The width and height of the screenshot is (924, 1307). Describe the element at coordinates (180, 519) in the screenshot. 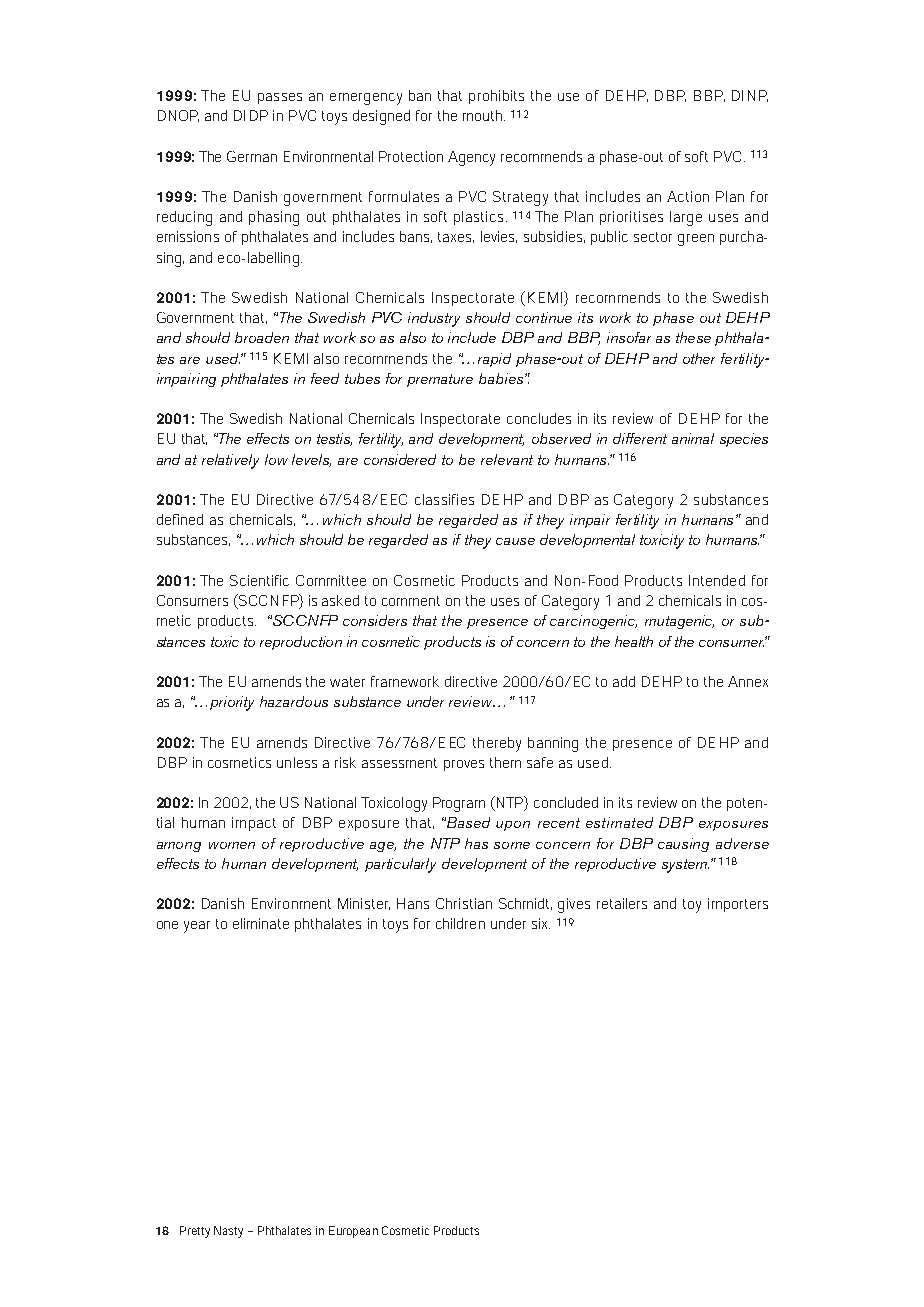

I see `defined` at that location.
